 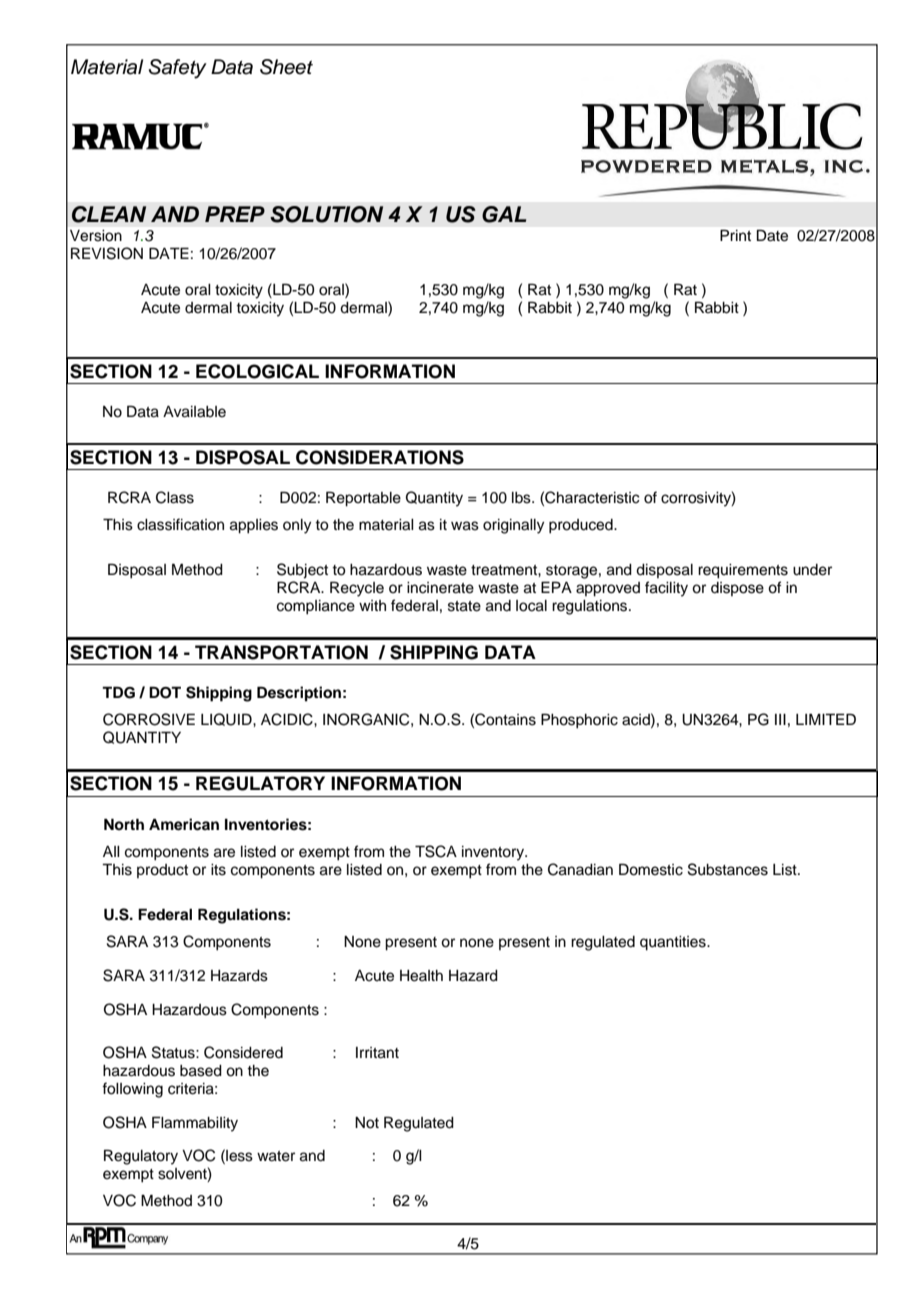 What do you see at coordinates (735, 235) in the screenshot?
I see `Print` at bounding box center [735, 235].
